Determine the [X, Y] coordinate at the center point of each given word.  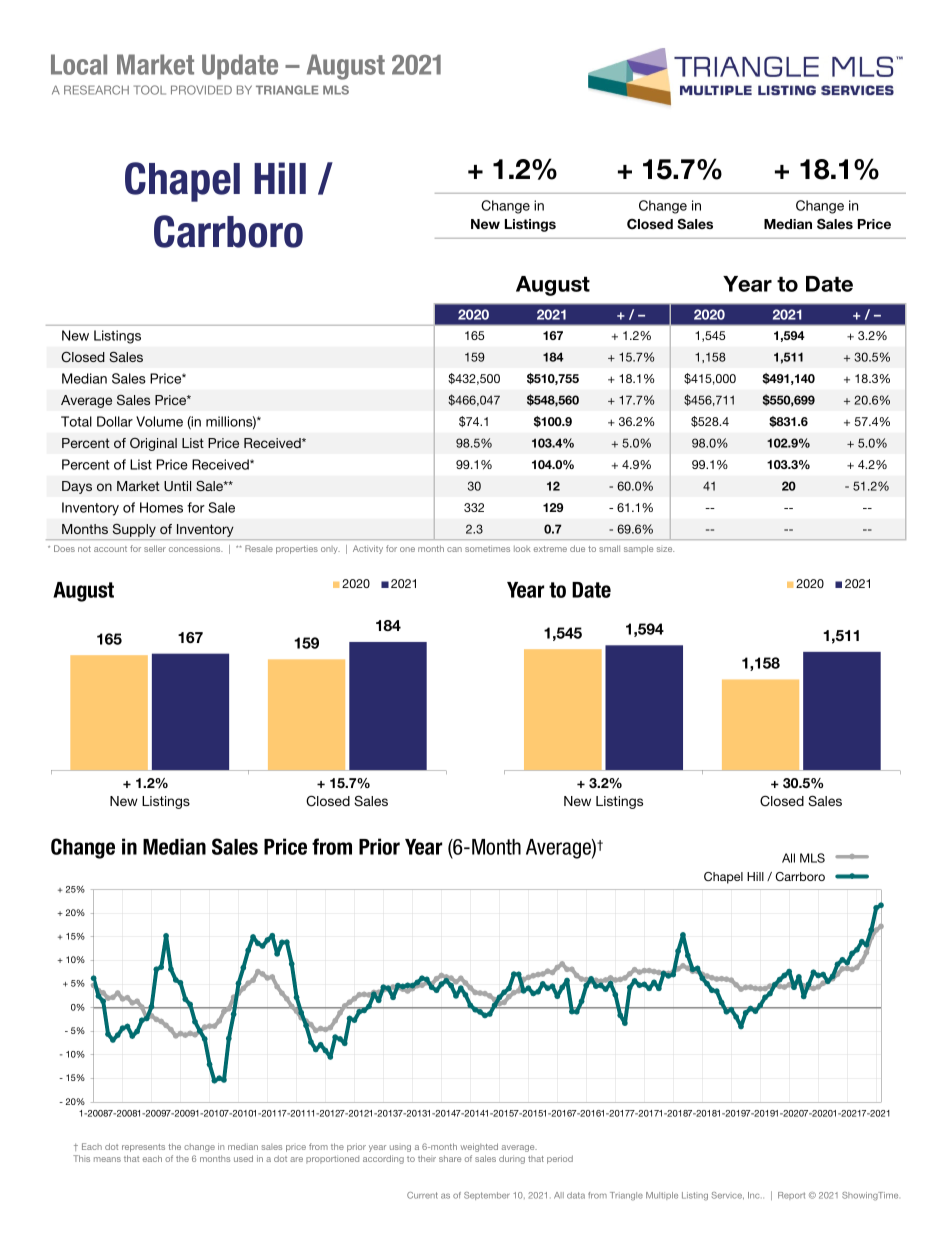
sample [638, 549]
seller [155, 548]
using [400, 1148]
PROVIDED [201, 90]
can [454, 549]
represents [143, 1148]
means [107, 1159]
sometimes [487, 548]
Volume [159, 421]
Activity [368, 549]
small [609, 548]
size [665, 549]
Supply [134, 531]
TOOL [150, 90]
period [560, 1159]
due [577, 548]
